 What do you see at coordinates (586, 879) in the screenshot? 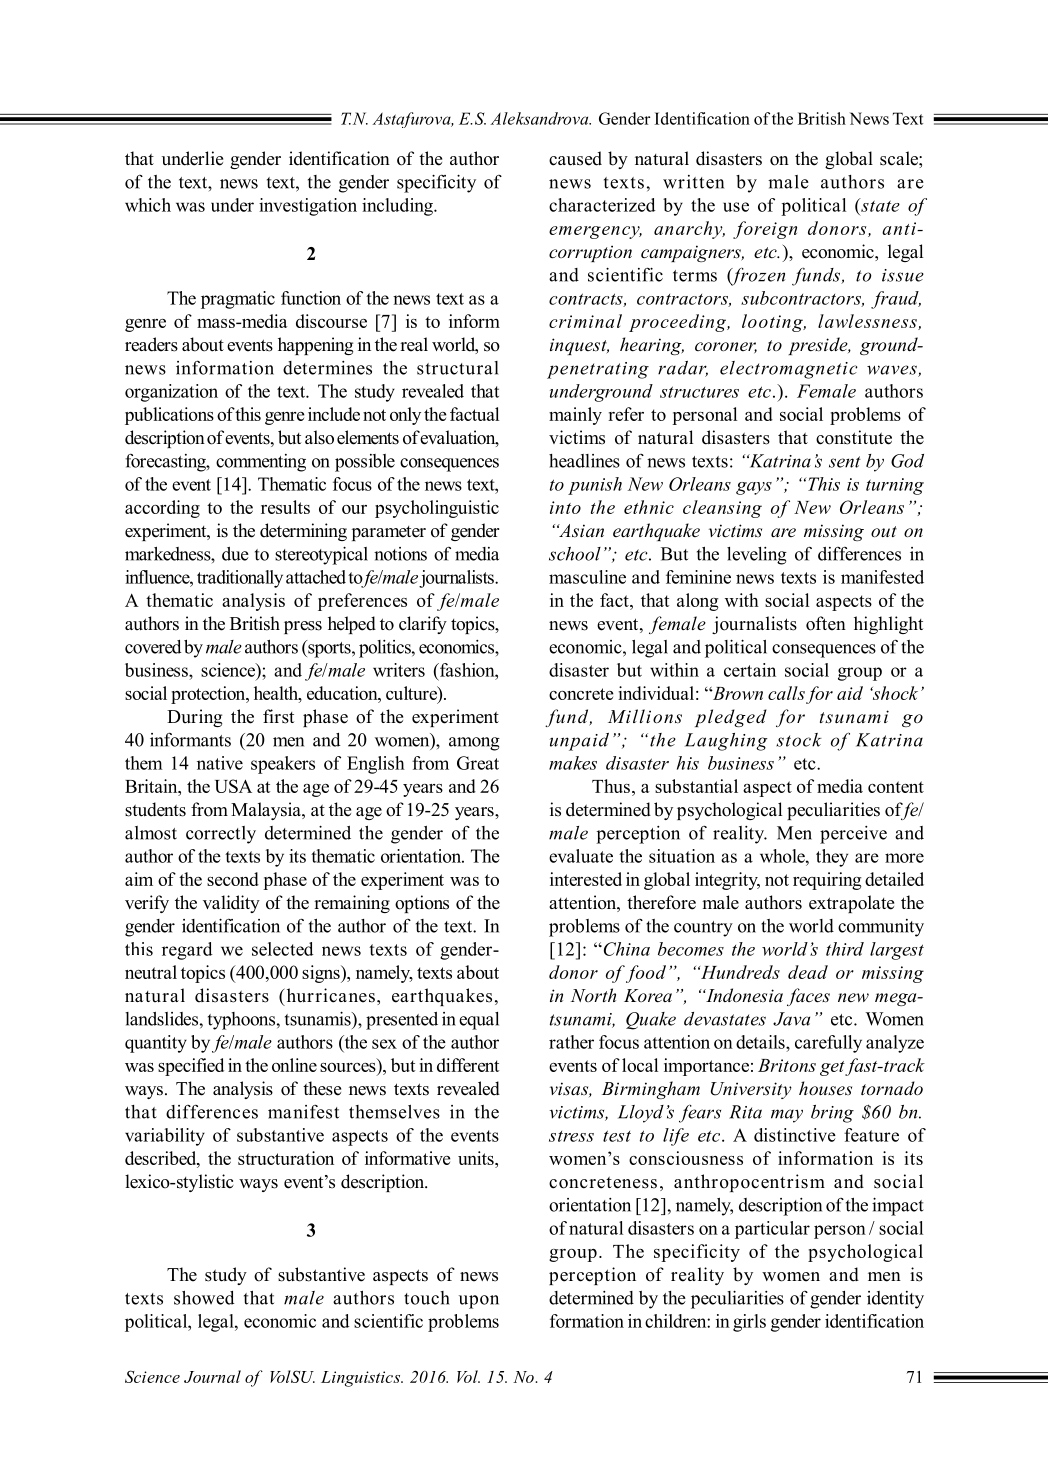
I see `interested` at bounding box center [586, 879].
